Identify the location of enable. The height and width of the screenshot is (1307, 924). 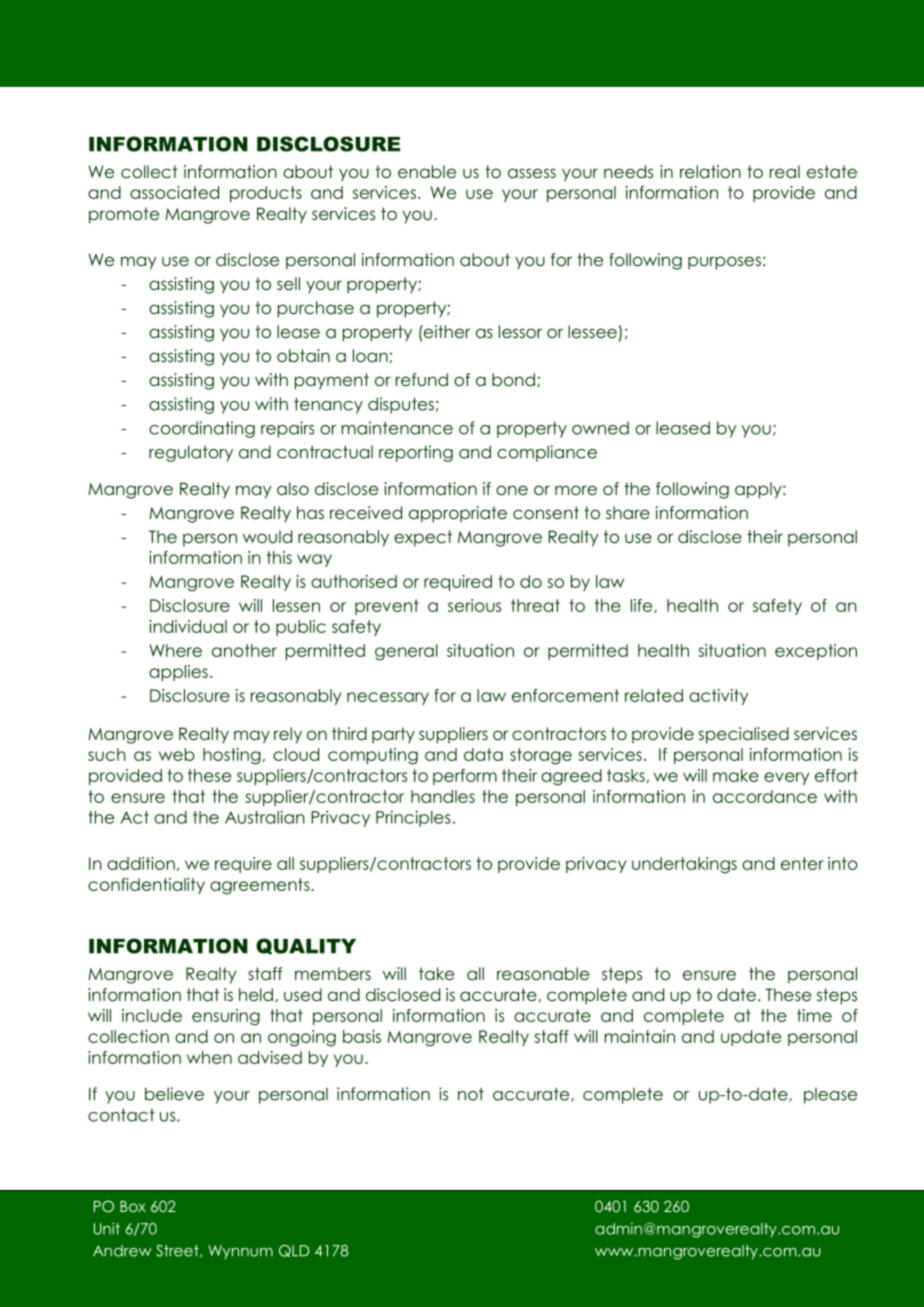
(427, 172).
